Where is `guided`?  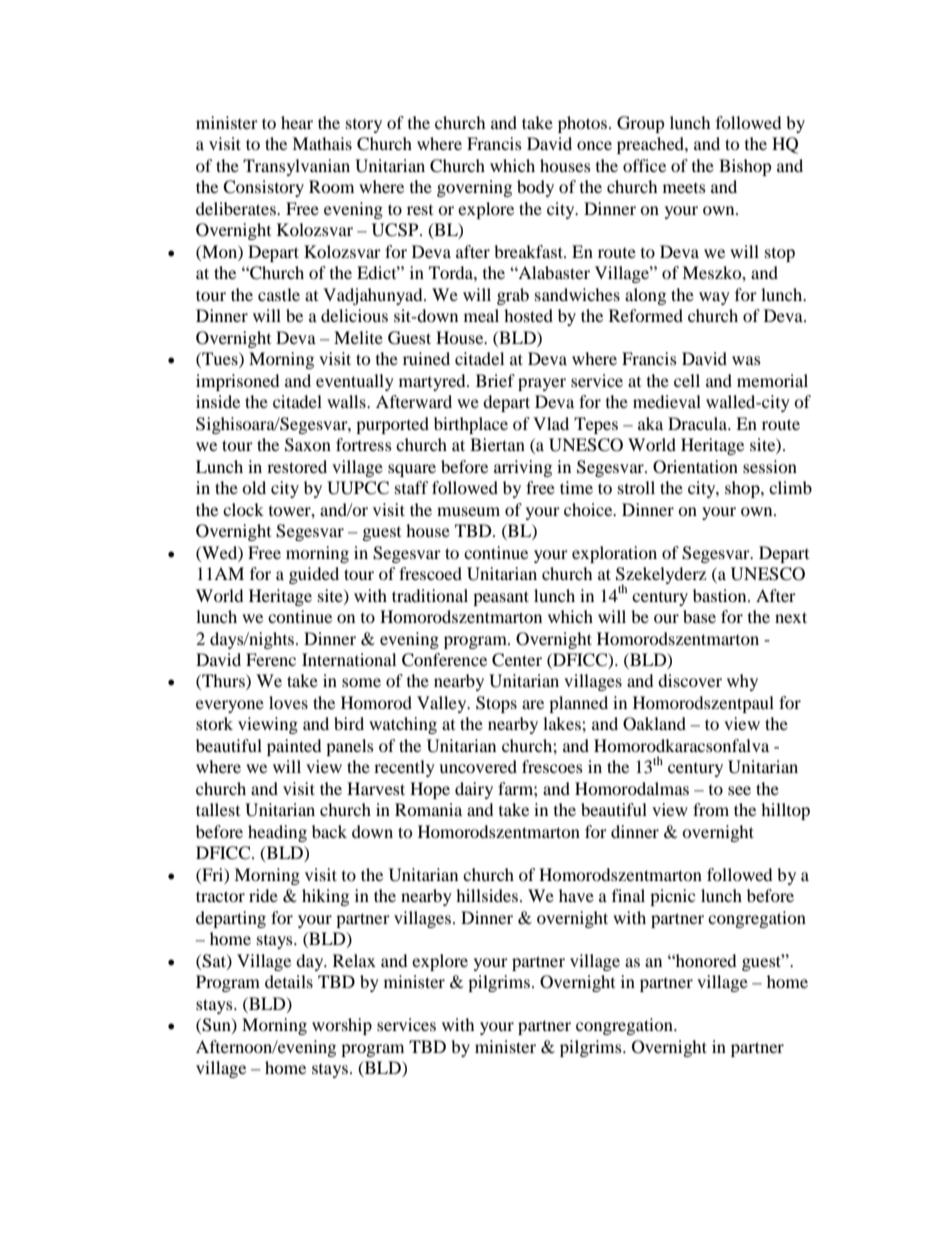
guided is located at coordinates (314, 575).
